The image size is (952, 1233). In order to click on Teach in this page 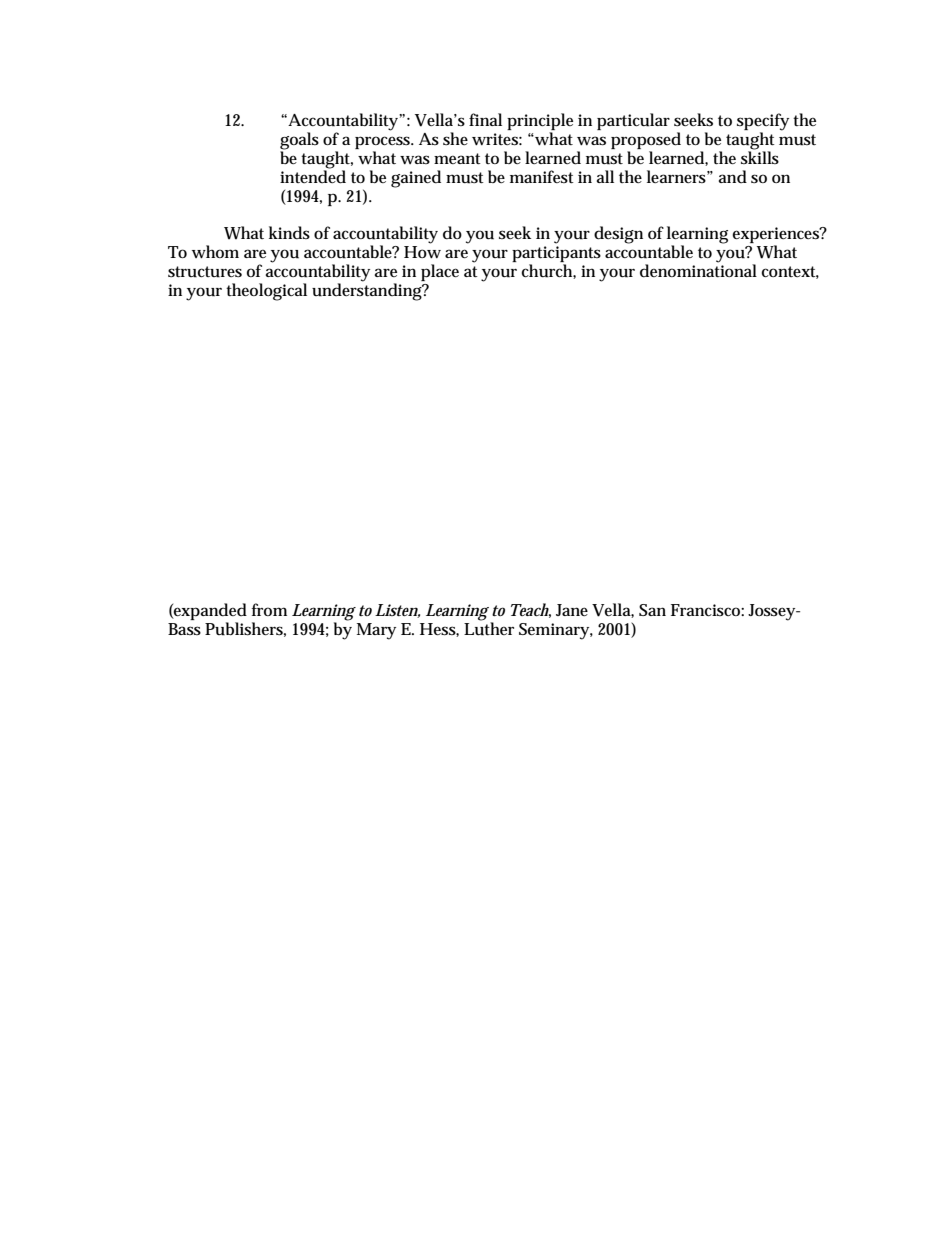, I will do `click(531, 610)`.
